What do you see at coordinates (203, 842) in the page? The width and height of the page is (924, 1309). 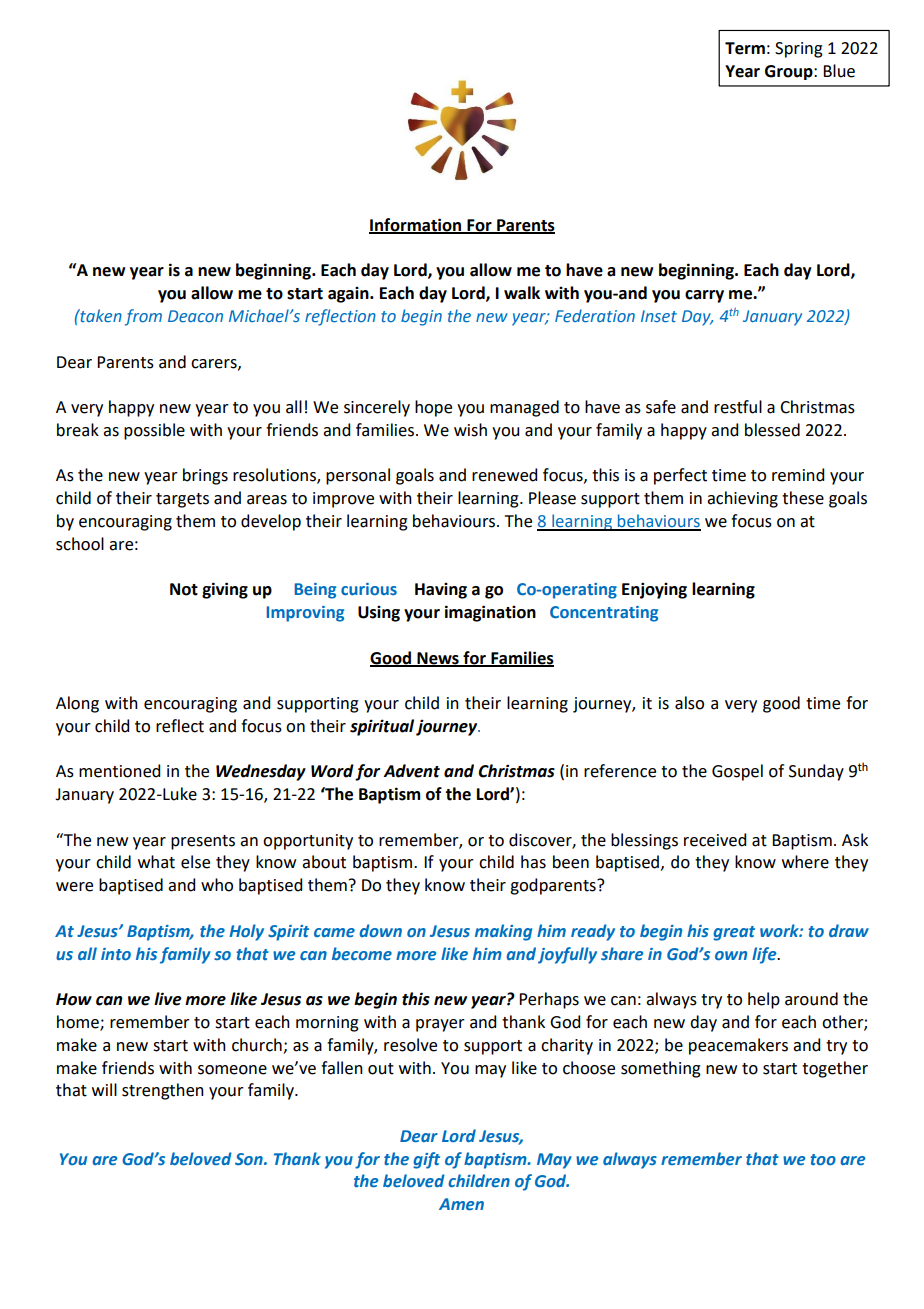 I see `presents` at bounding box center [203, 842].
